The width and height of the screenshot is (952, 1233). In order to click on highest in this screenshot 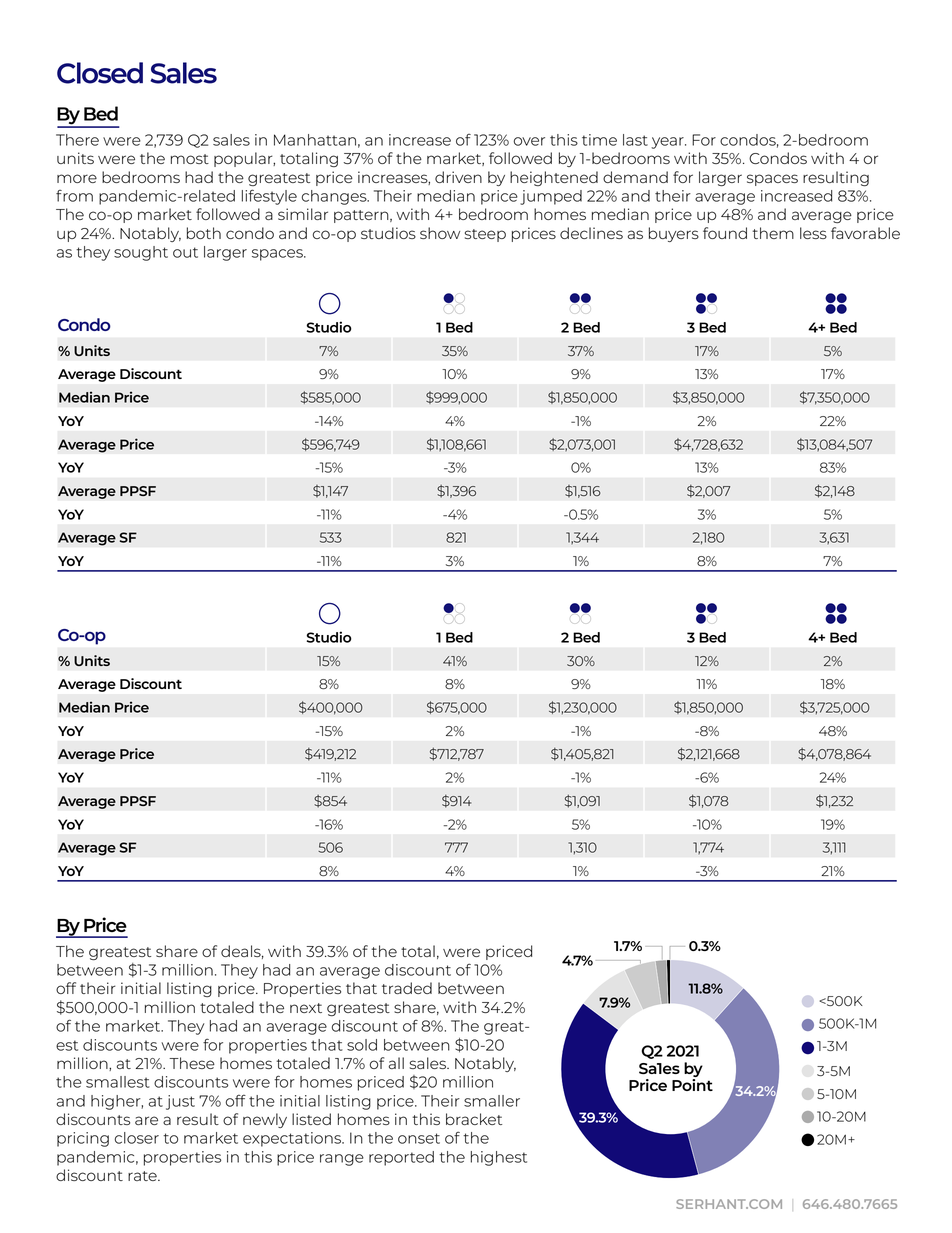, I will do `click(499, 1158)`.
